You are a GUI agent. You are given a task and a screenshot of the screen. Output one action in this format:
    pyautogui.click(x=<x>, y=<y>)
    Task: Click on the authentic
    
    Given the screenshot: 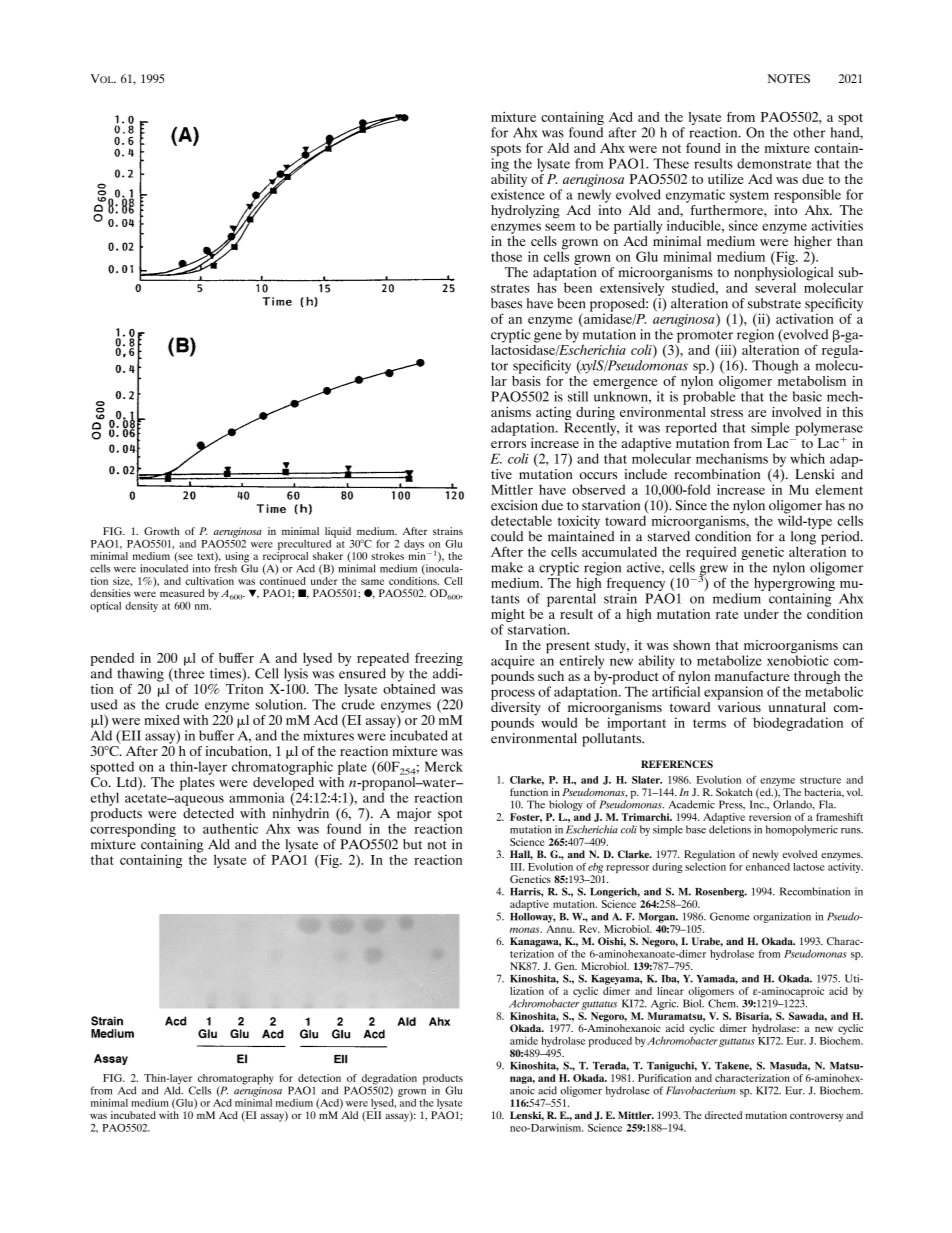 What is the action you would take?
    pyautogui.click(x=230, y=828)
